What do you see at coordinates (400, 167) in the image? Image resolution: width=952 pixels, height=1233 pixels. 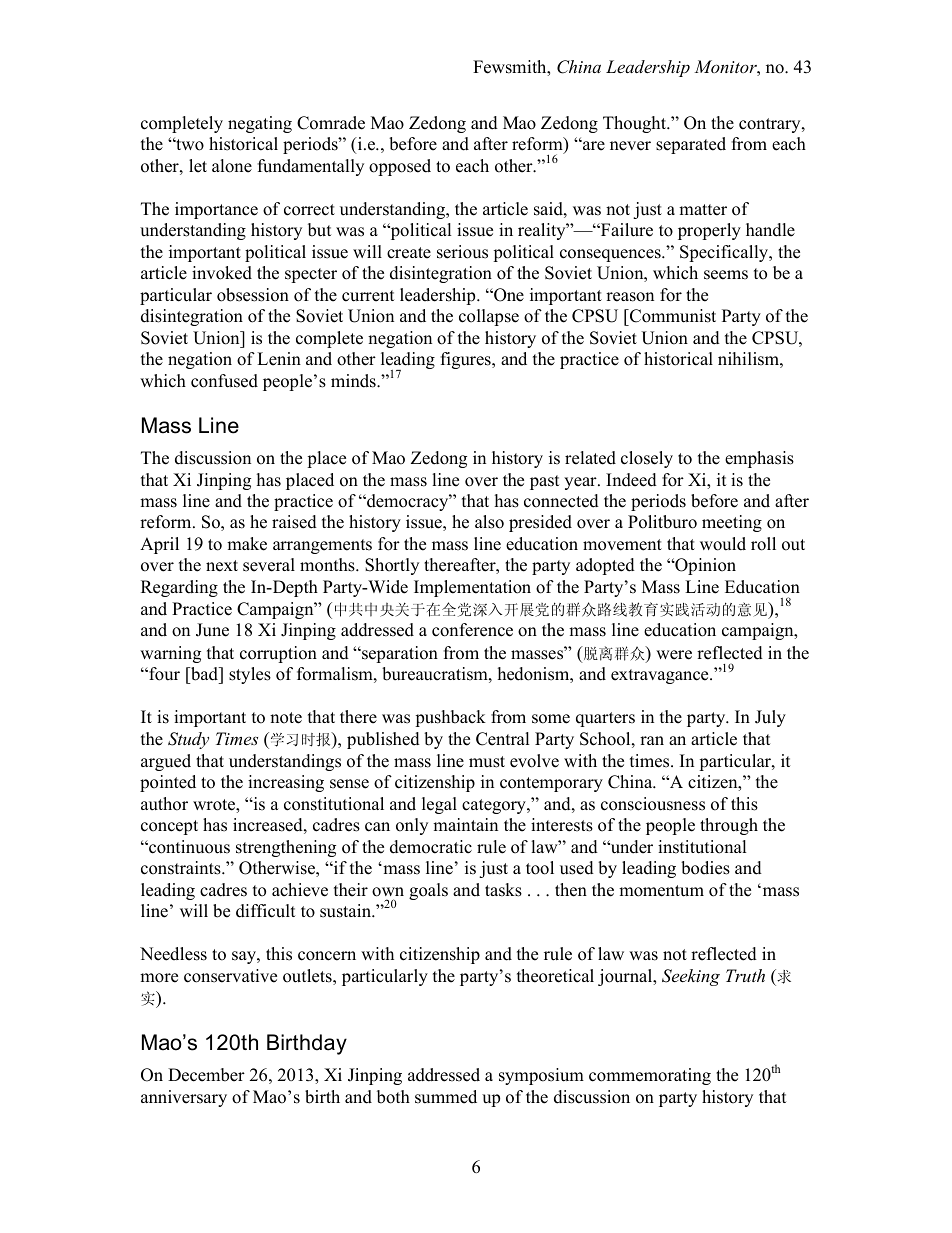 I see `opposed` at bounding box center [400, 167].
